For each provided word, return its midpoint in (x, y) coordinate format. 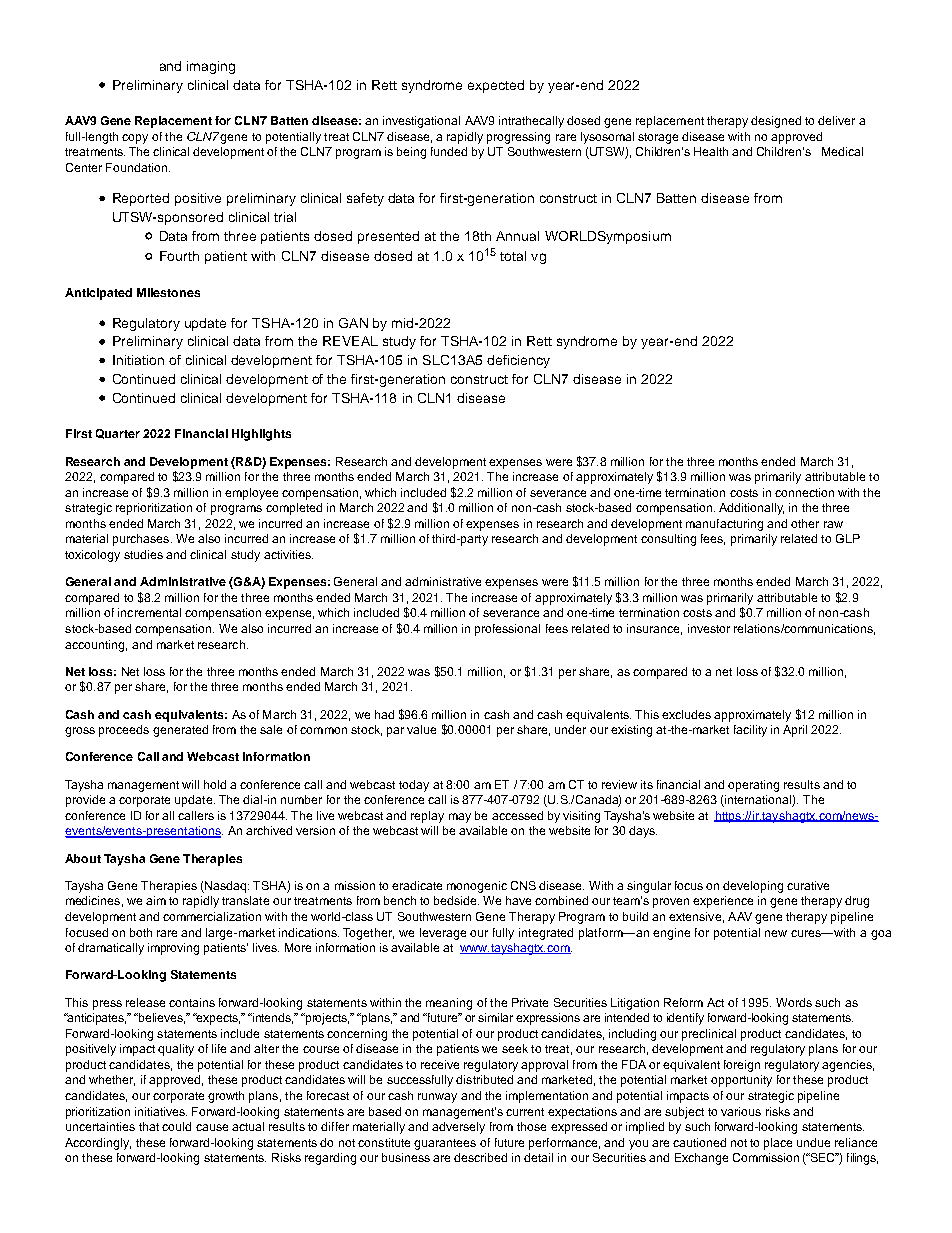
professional (507, 630)
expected (496, 86)
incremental (149, 612)
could (176, 1126)
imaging (211, 67)
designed (776, 122)
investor (709, 628)
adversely (458, 1128)
